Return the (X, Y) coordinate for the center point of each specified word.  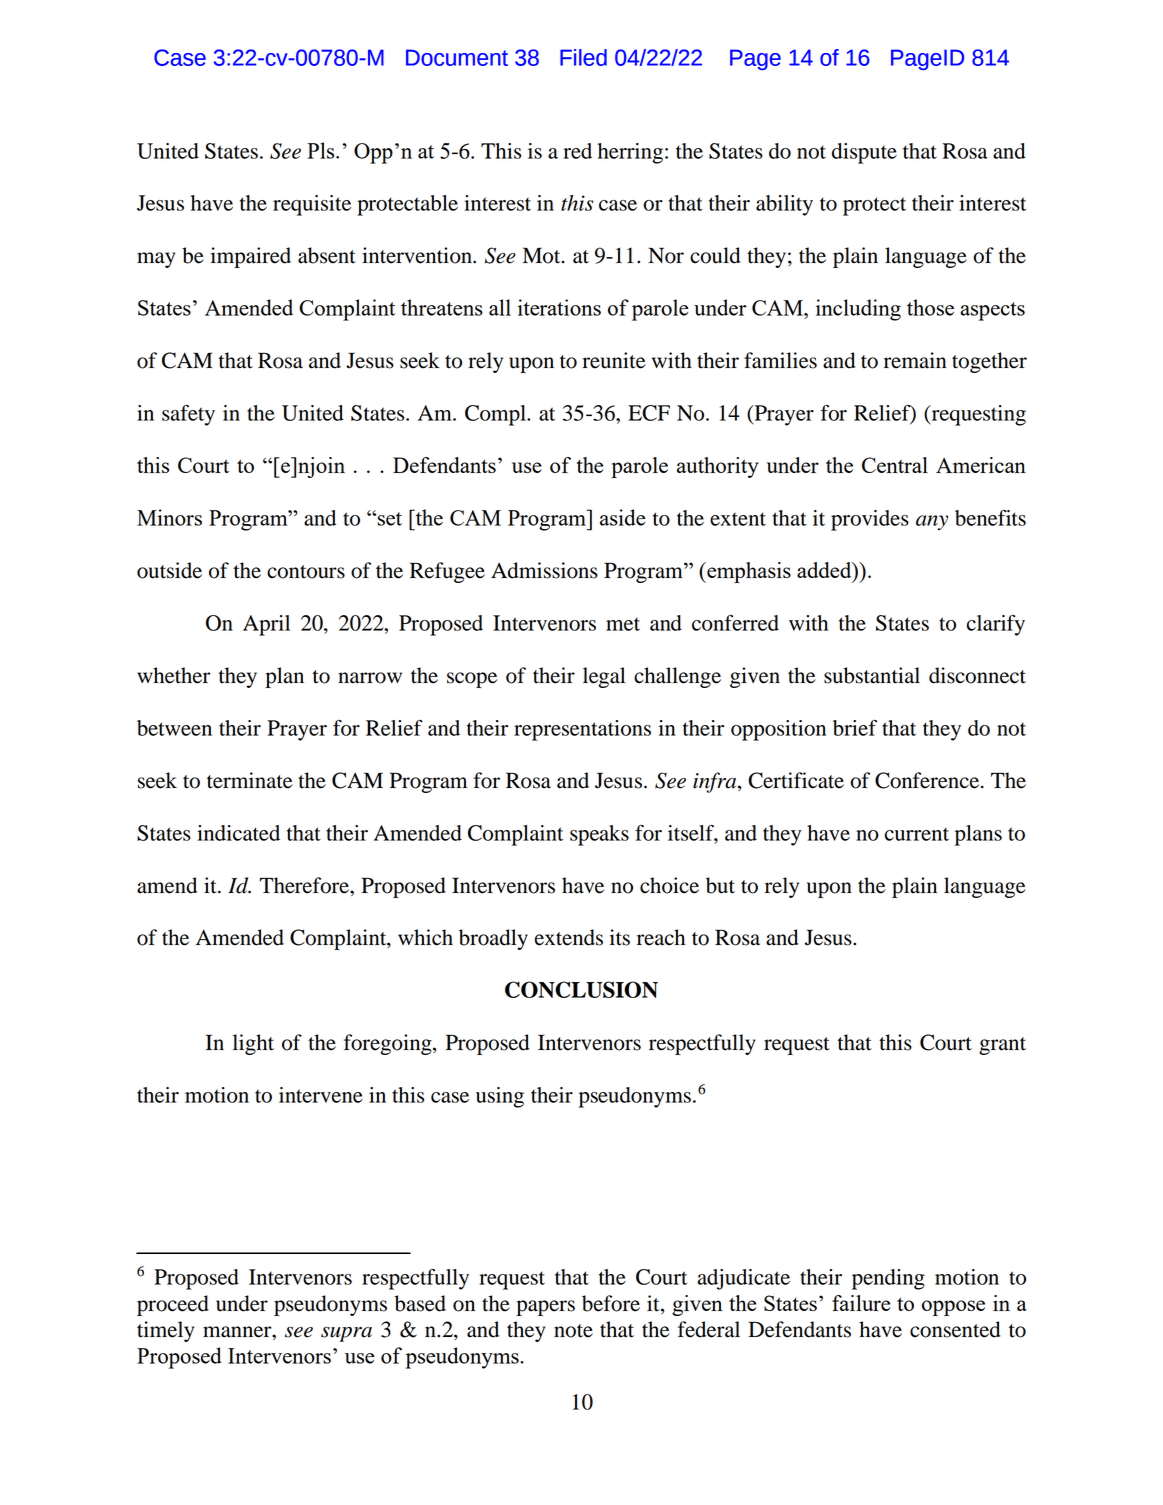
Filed (583, 57)
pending (888, 1279)
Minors (169, 517)
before (611, 1303)
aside (622, 517)
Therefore (305, 885)
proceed (173, 1305)
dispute (864, 153)
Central (895, 465)
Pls (322, 150)
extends (569, 937)
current (917, 834)
